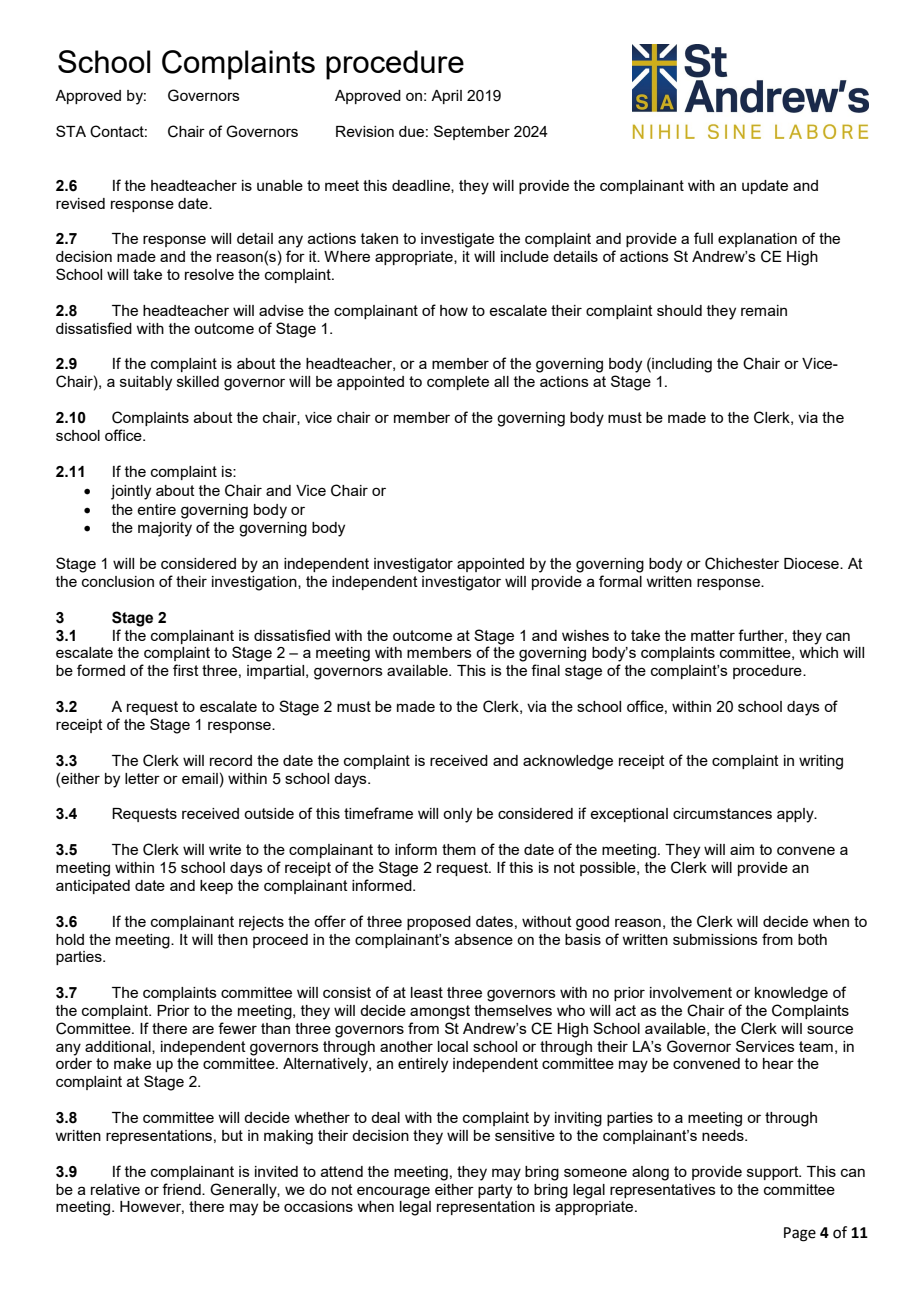  I want to click on then, so click(233, 939).
